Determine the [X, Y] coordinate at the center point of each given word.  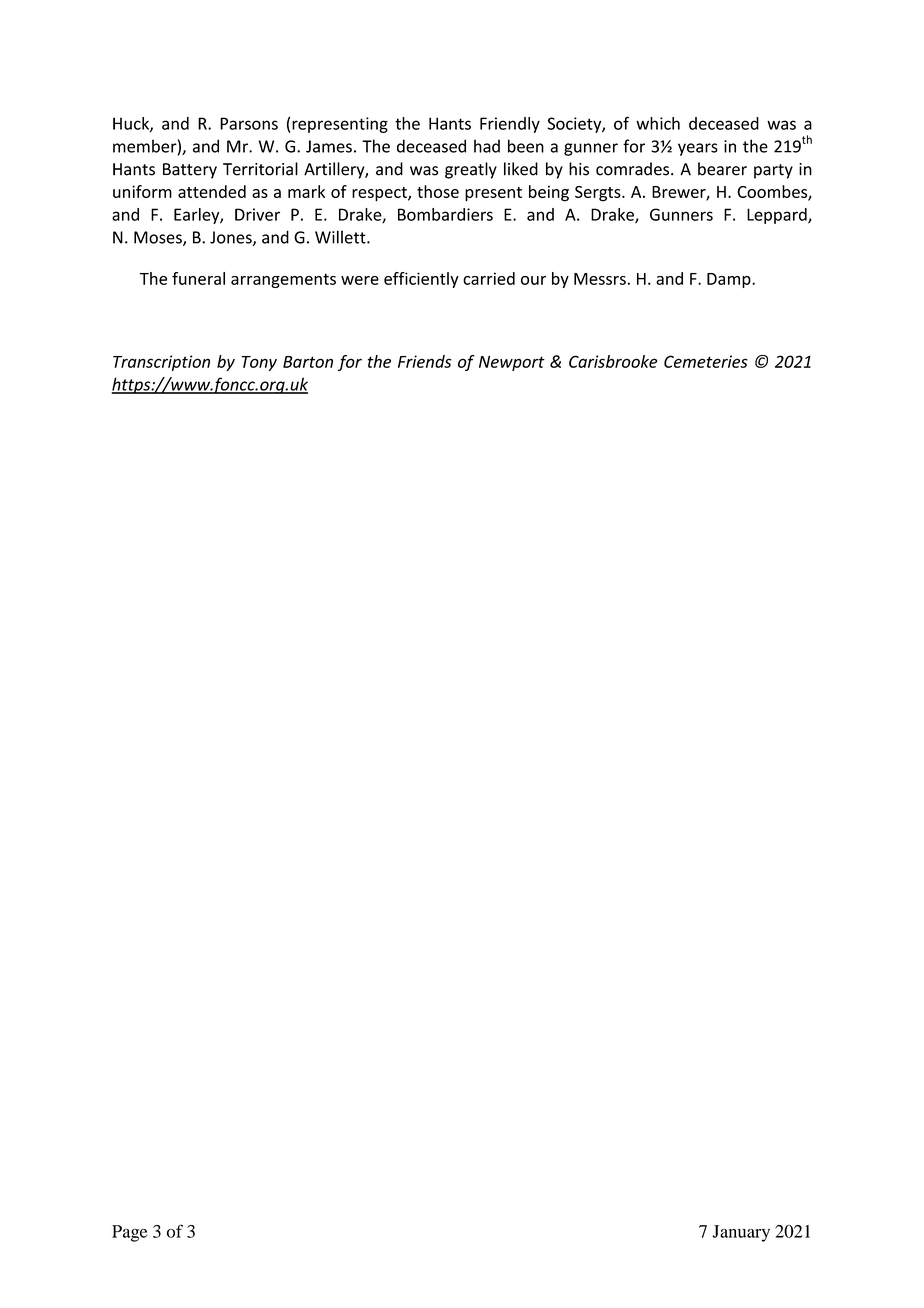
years [698, 149]
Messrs [600, 279]
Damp [730, 280]
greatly [471, 170]
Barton [308, 362]
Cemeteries [706, 361]
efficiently [421, 280]
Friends [424, 361]
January [741, 1233]
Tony [259, 363]
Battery [190, 171]
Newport [512, 363]
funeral [198, 278]
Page [130, 1233]
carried [489, 278]
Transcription [161, 363]
